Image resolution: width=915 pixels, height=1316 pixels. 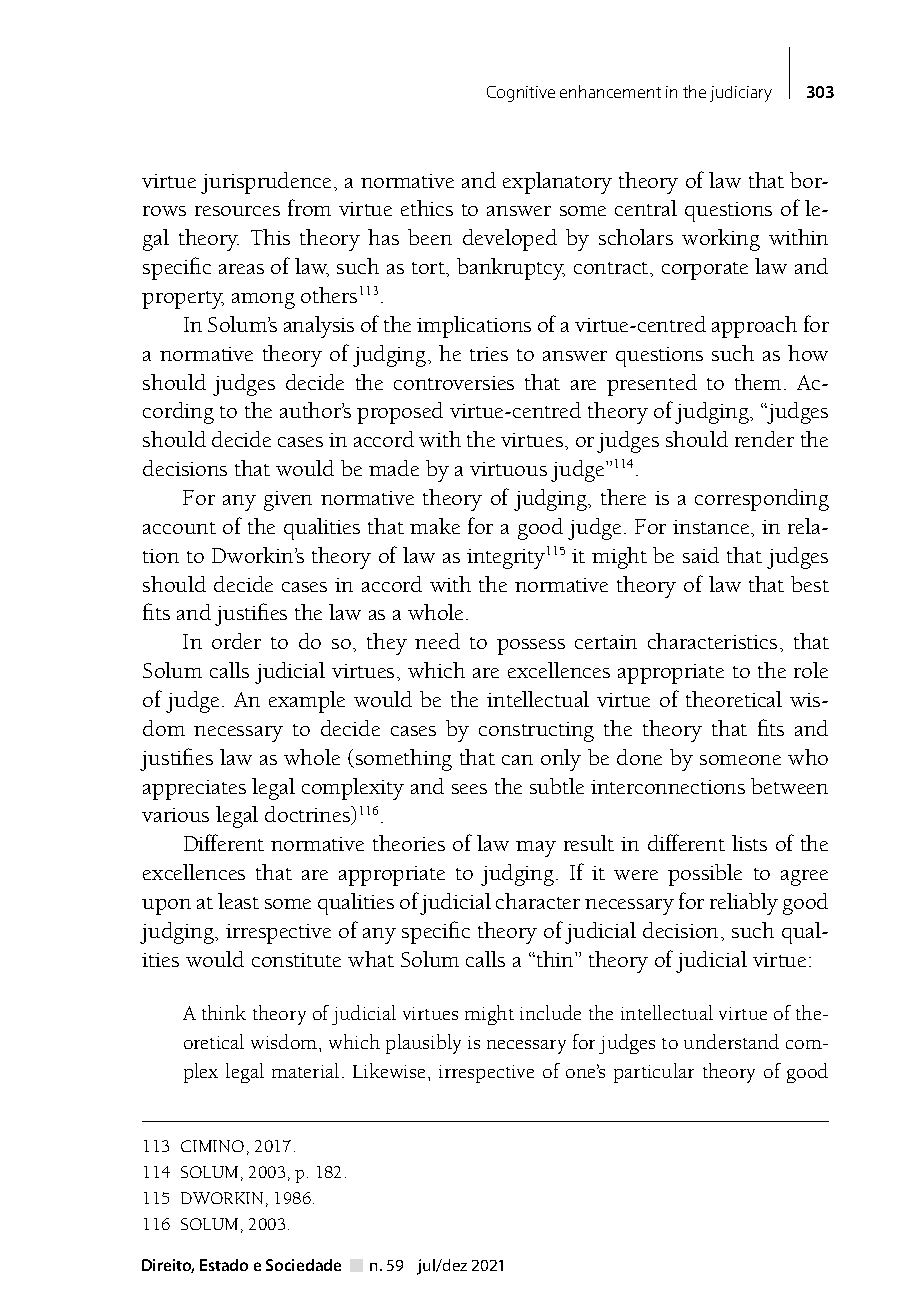 I want to click on analysis, so click(x=319, y=327).
